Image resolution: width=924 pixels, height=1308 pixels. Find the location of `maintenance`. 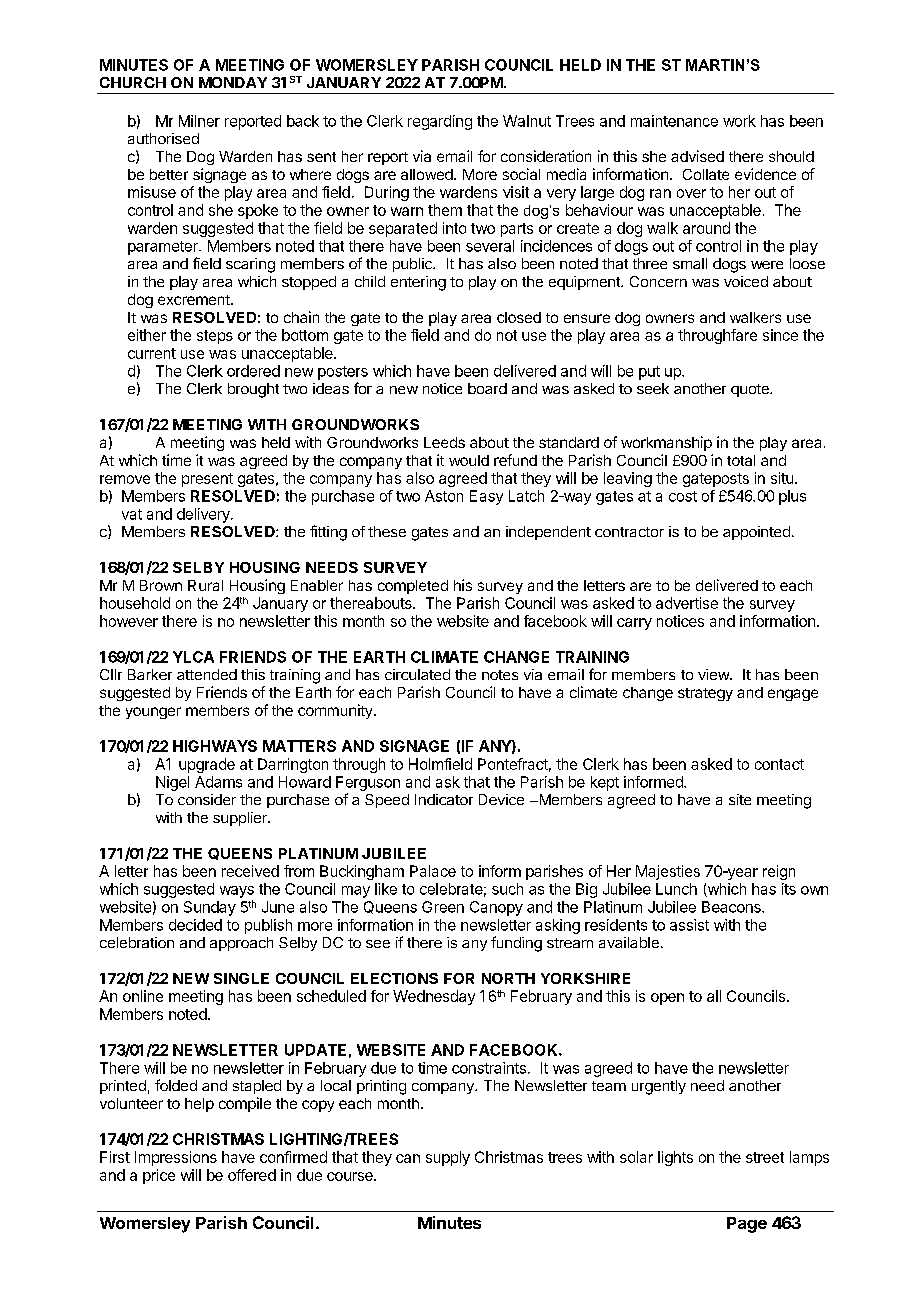

maintenance is located at coordinates (674, 121).
